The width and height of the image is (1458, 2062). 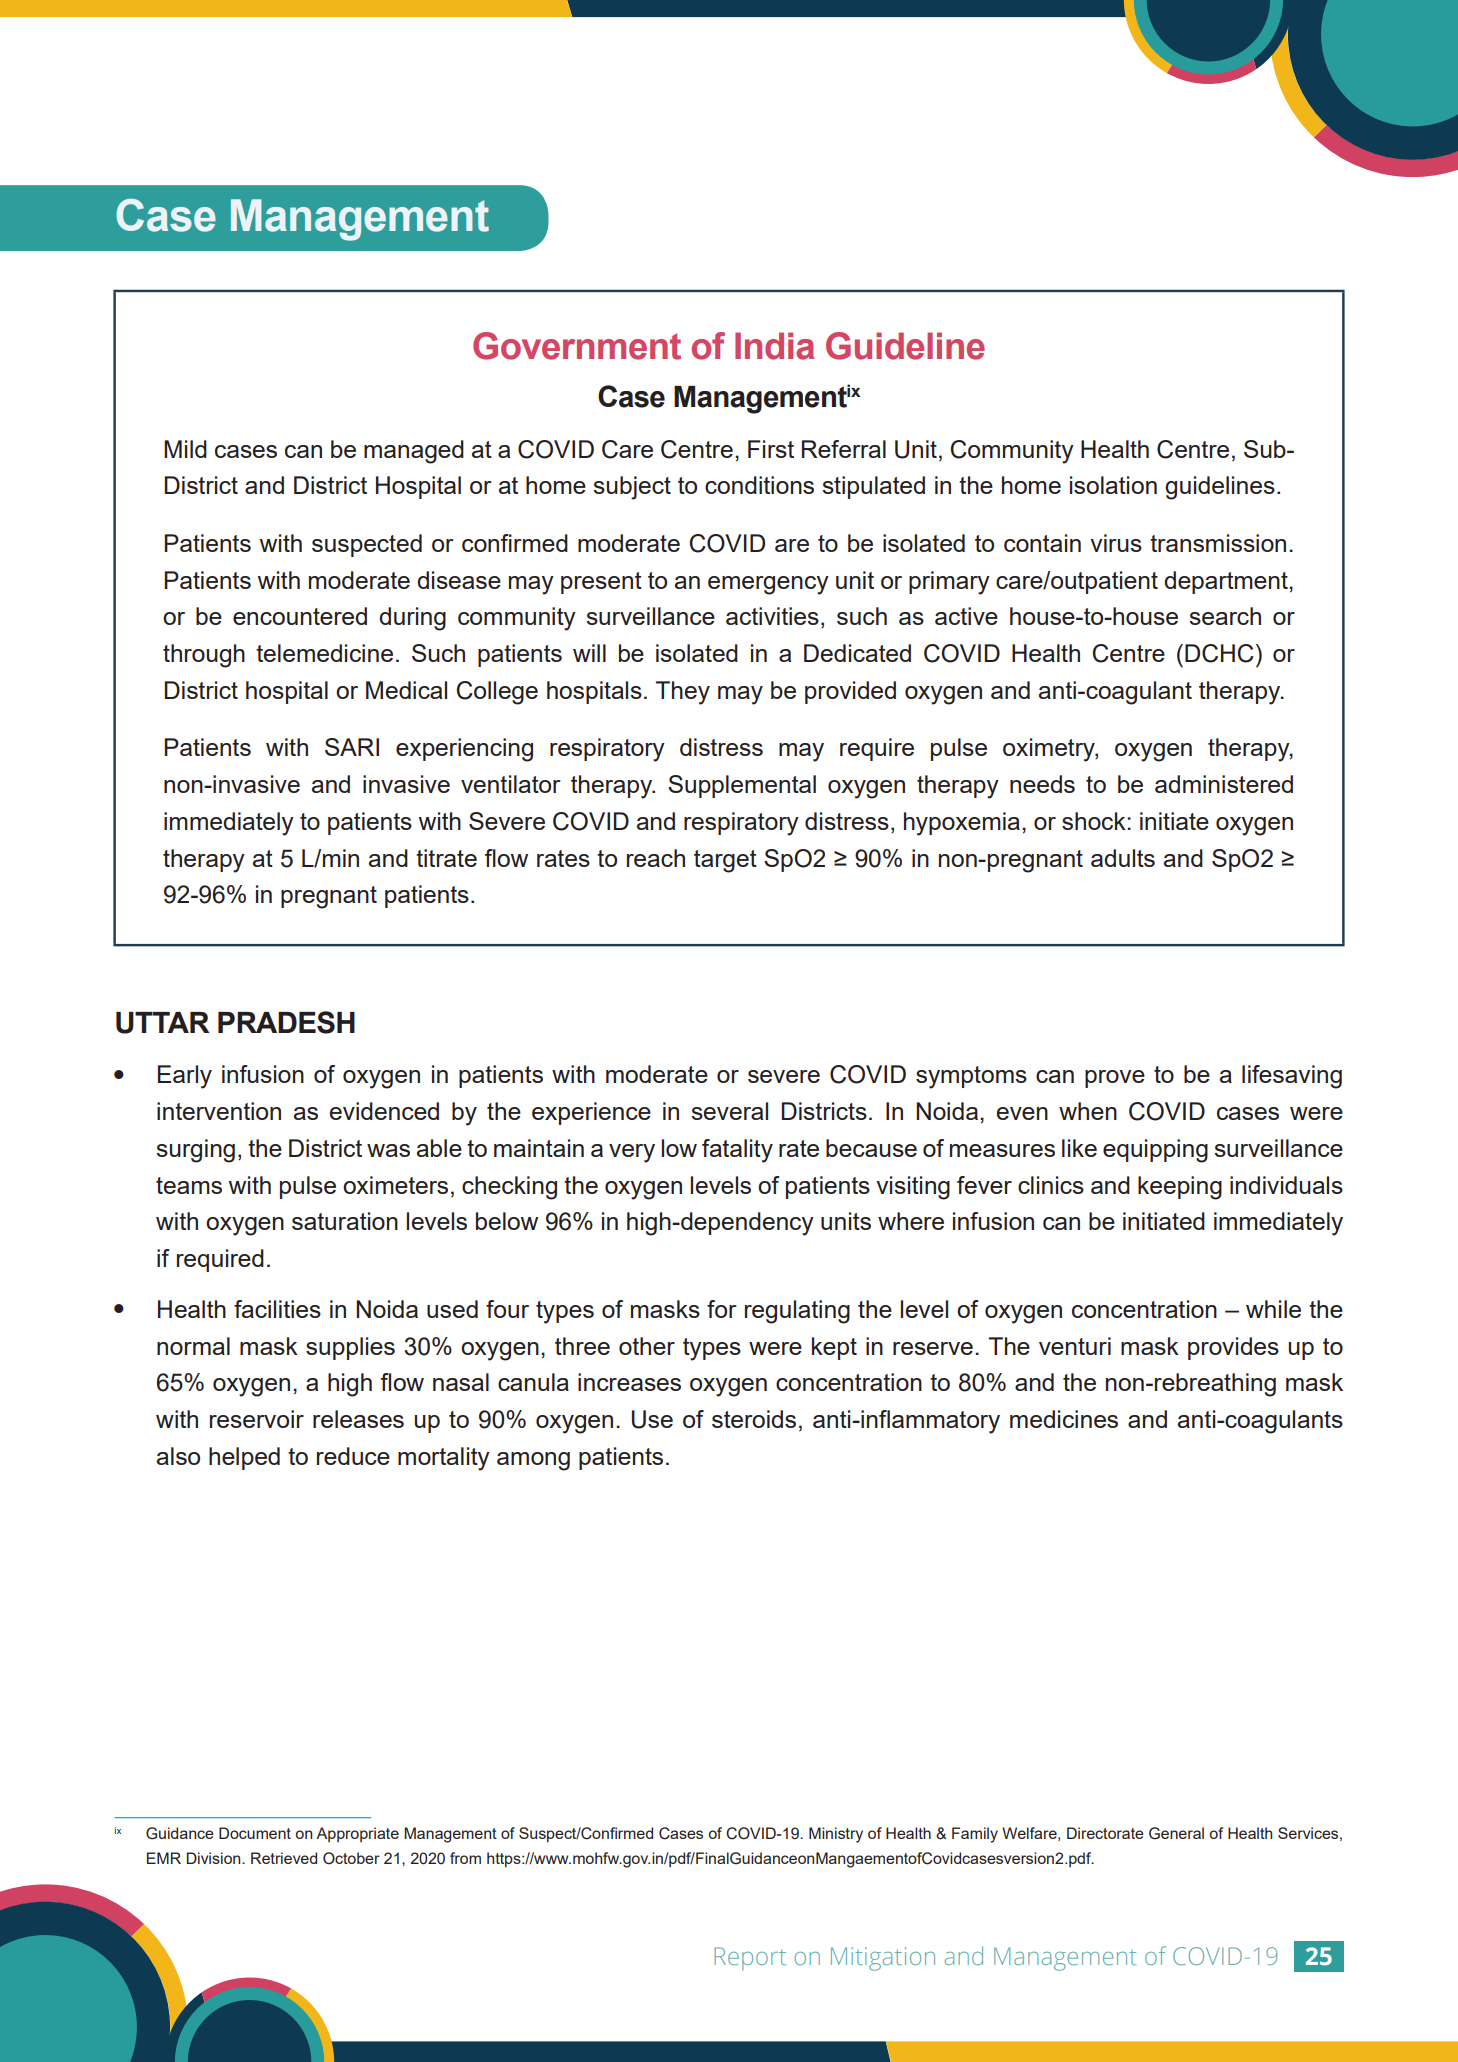 I want to click on General, so click(x=1176, y=1833).
